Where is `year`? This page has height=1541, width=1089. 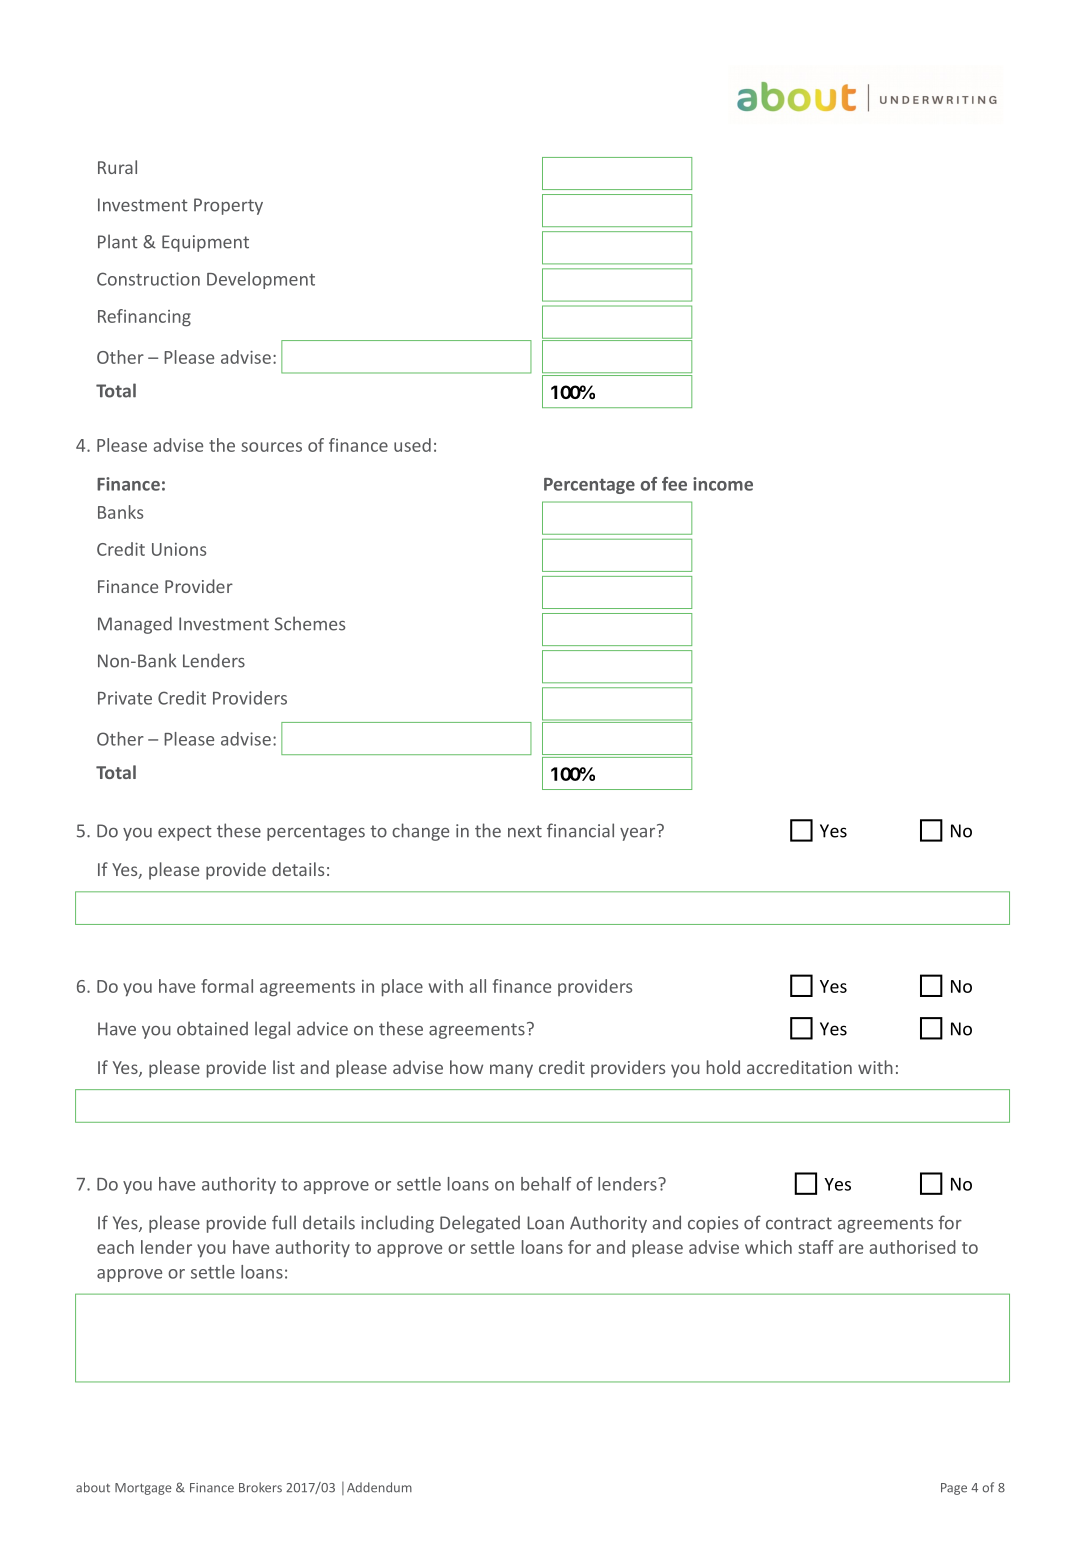
year is located at coordinates (639, 833).
